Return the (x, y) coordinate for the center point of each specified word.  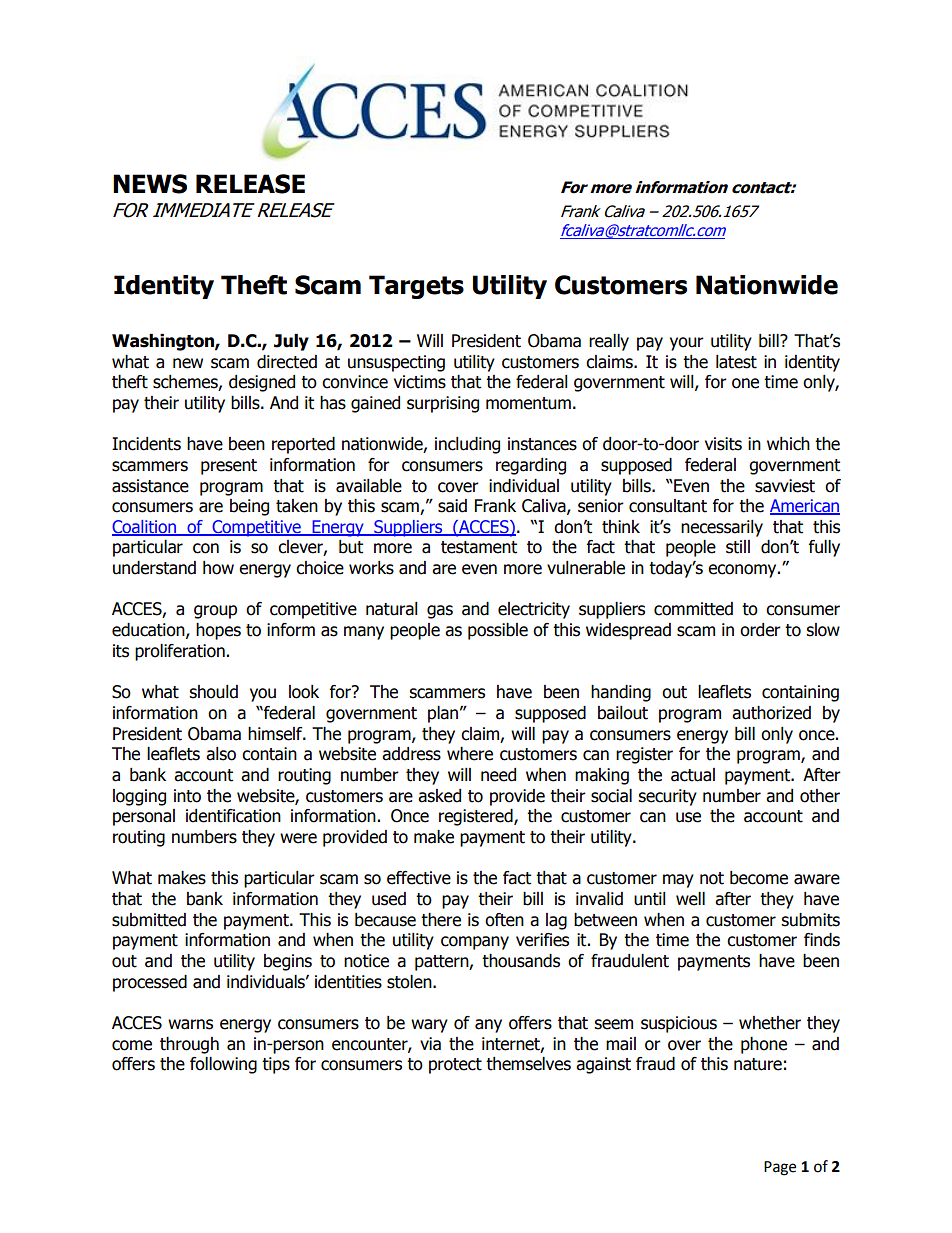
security (667, 797)
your (687, 344)
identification (233, 816)
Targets (416, 287)
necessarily (722, 528)
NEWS (150, 184)
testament (479, 547)
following (223, 1065)
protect (455, 1066)
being (249, 507)
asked (439, 796)
